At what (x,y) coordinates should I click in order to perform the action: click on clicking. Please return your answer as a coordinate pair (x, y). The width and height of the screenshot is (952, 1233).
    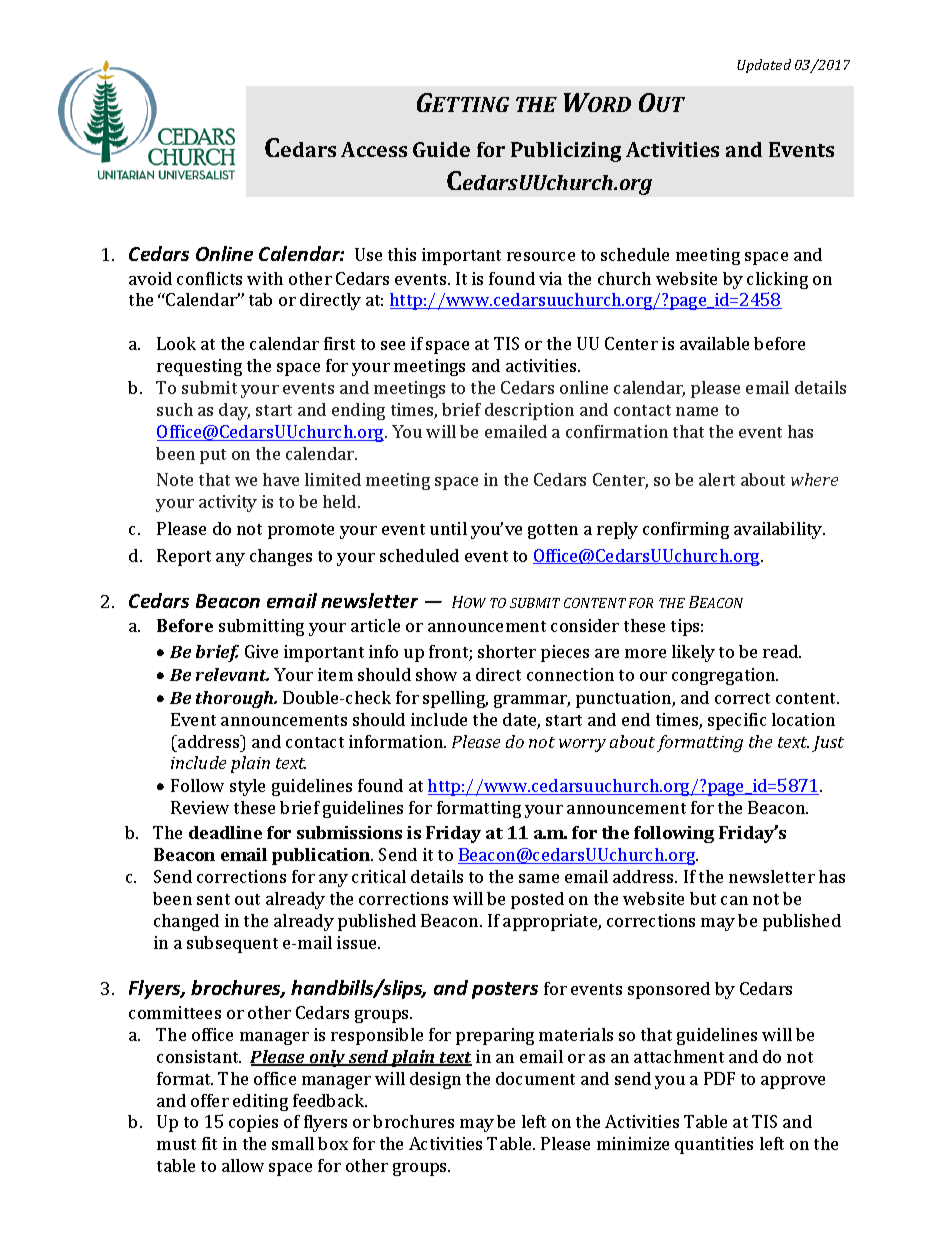
    Looking at the image, I should click on (777, 280).
